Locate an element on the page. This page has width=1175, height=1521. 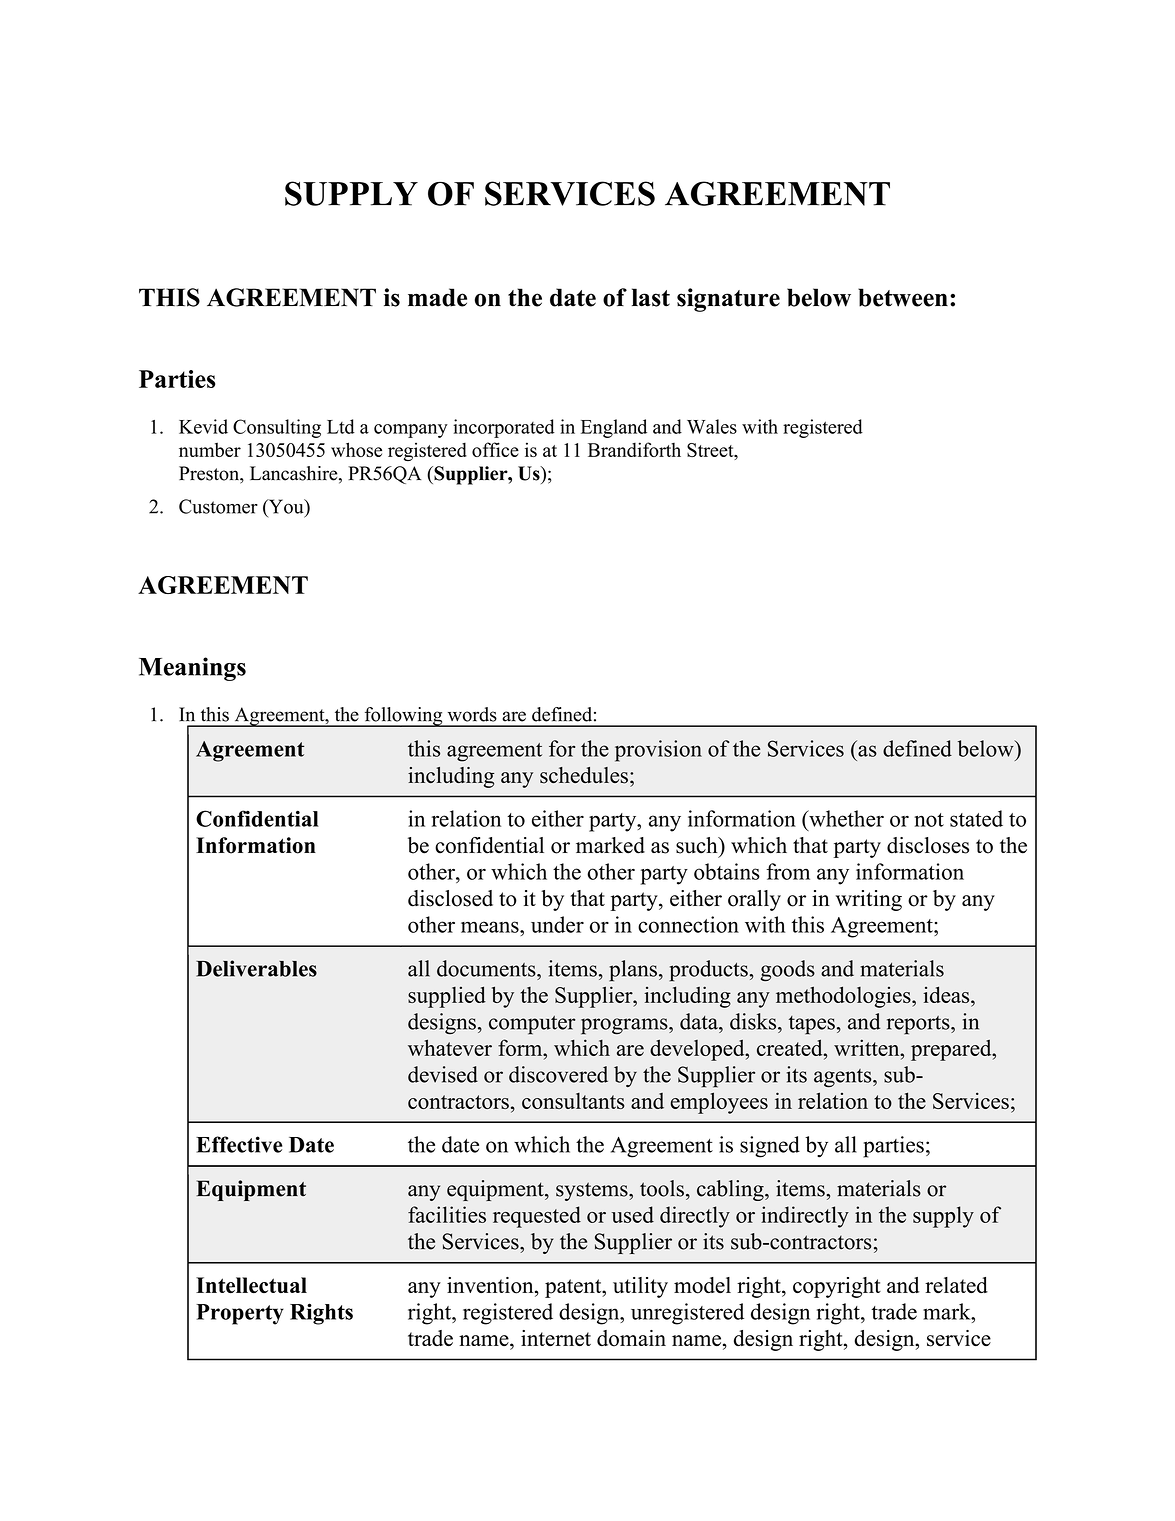
internet is located at coordinates (556, 1338).
